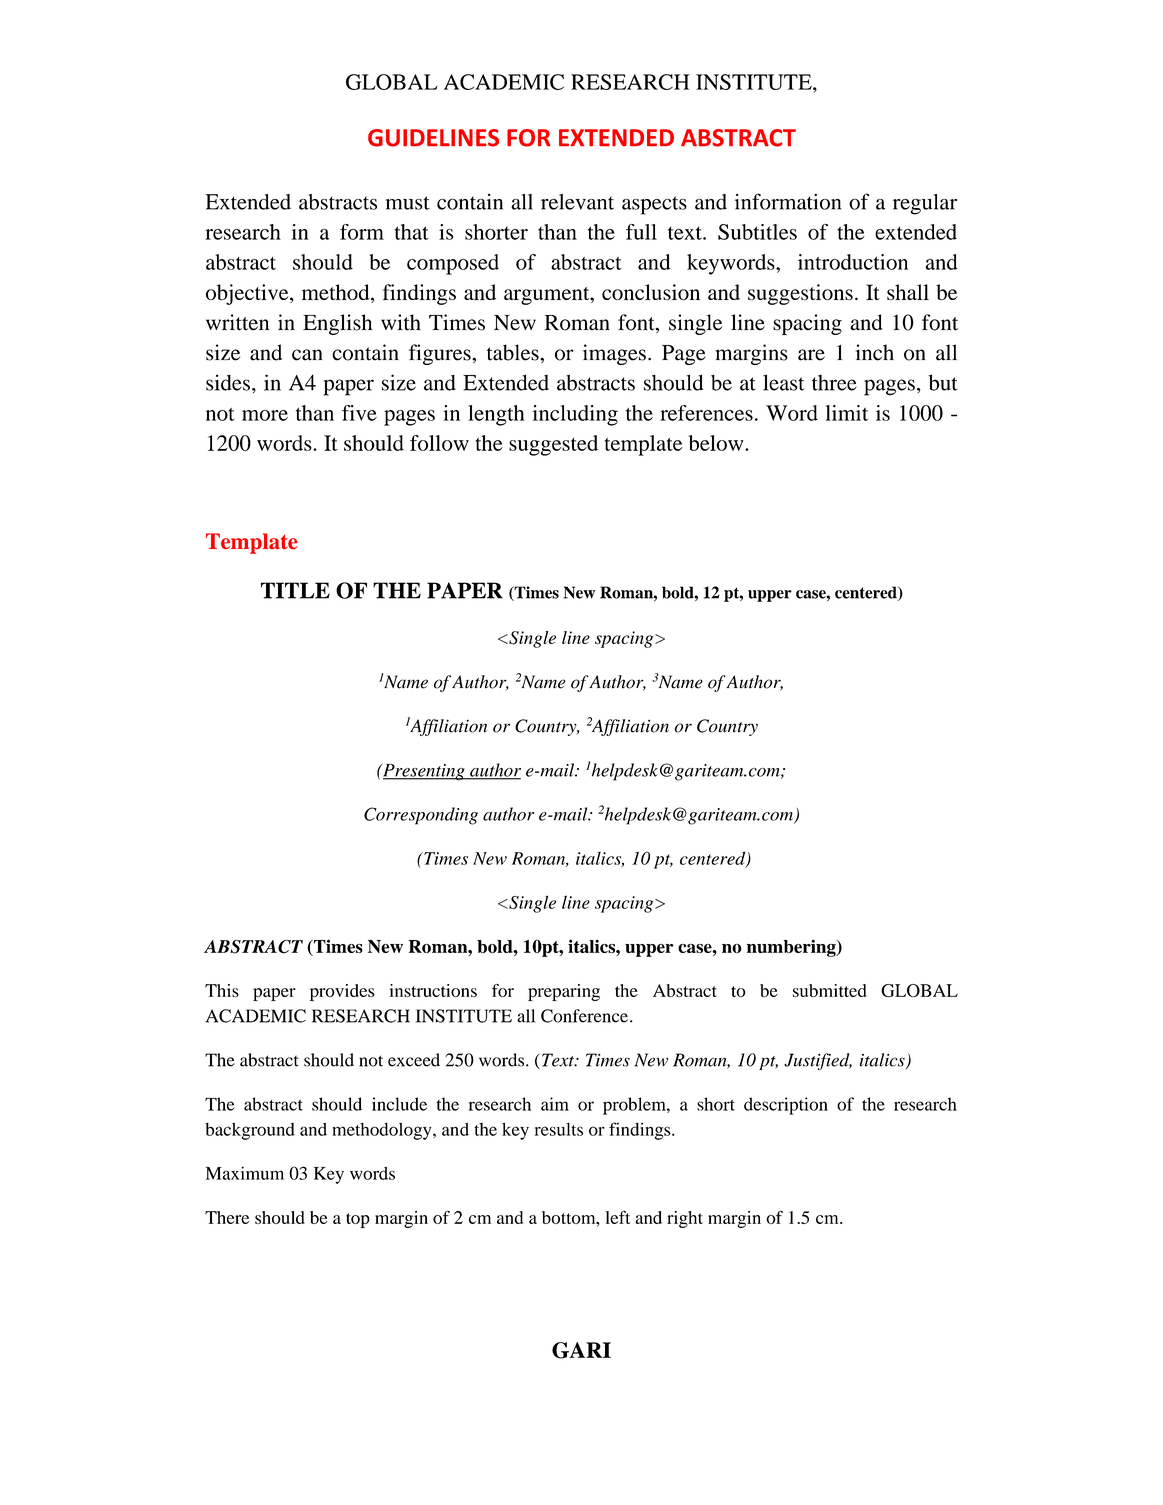  Describe the element at coordinates (421, 816) in the screenshot. I see `Corresponding` at that location.
